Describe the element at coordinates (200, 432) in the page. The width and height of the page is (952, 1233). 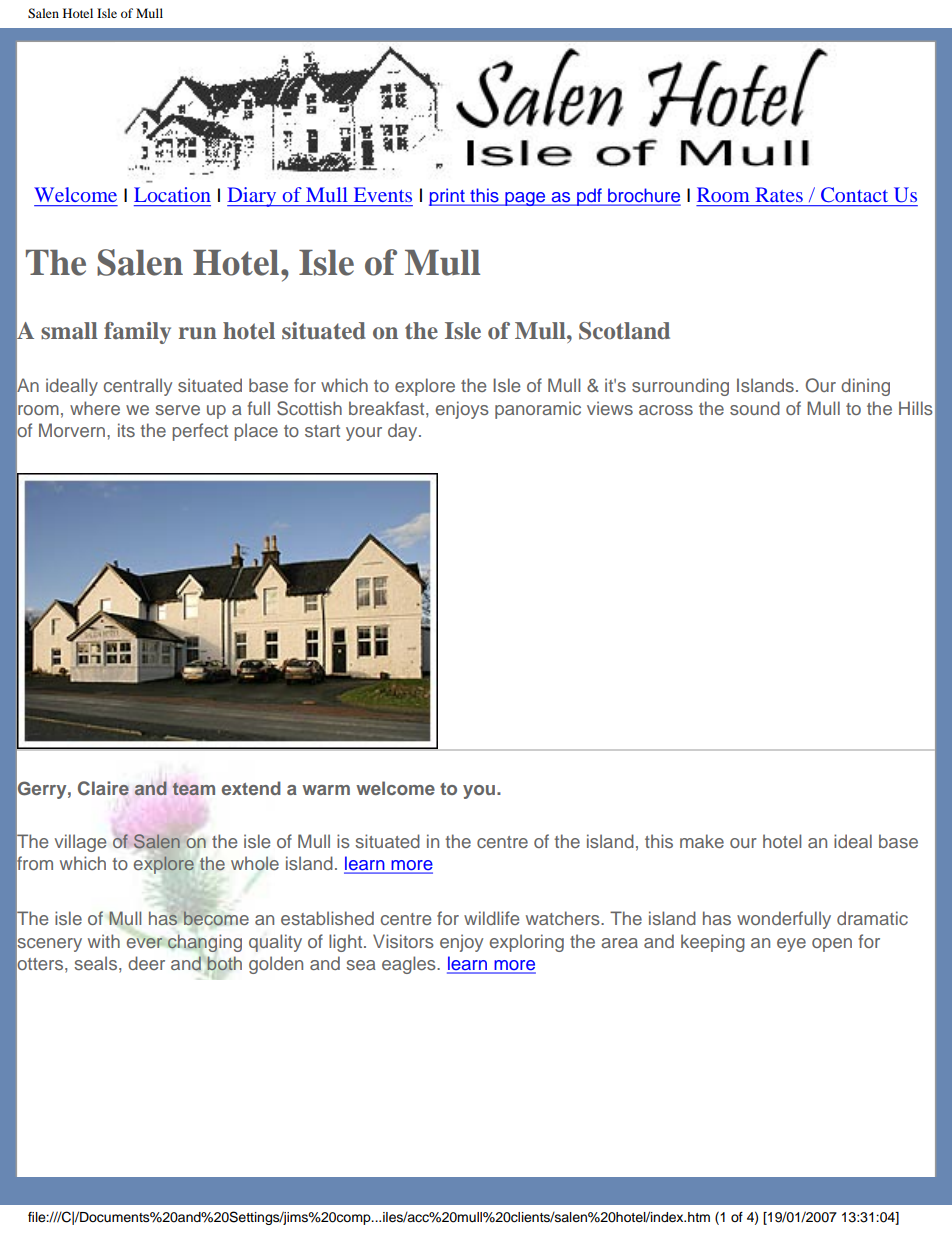
I see `perfect` at that location.
